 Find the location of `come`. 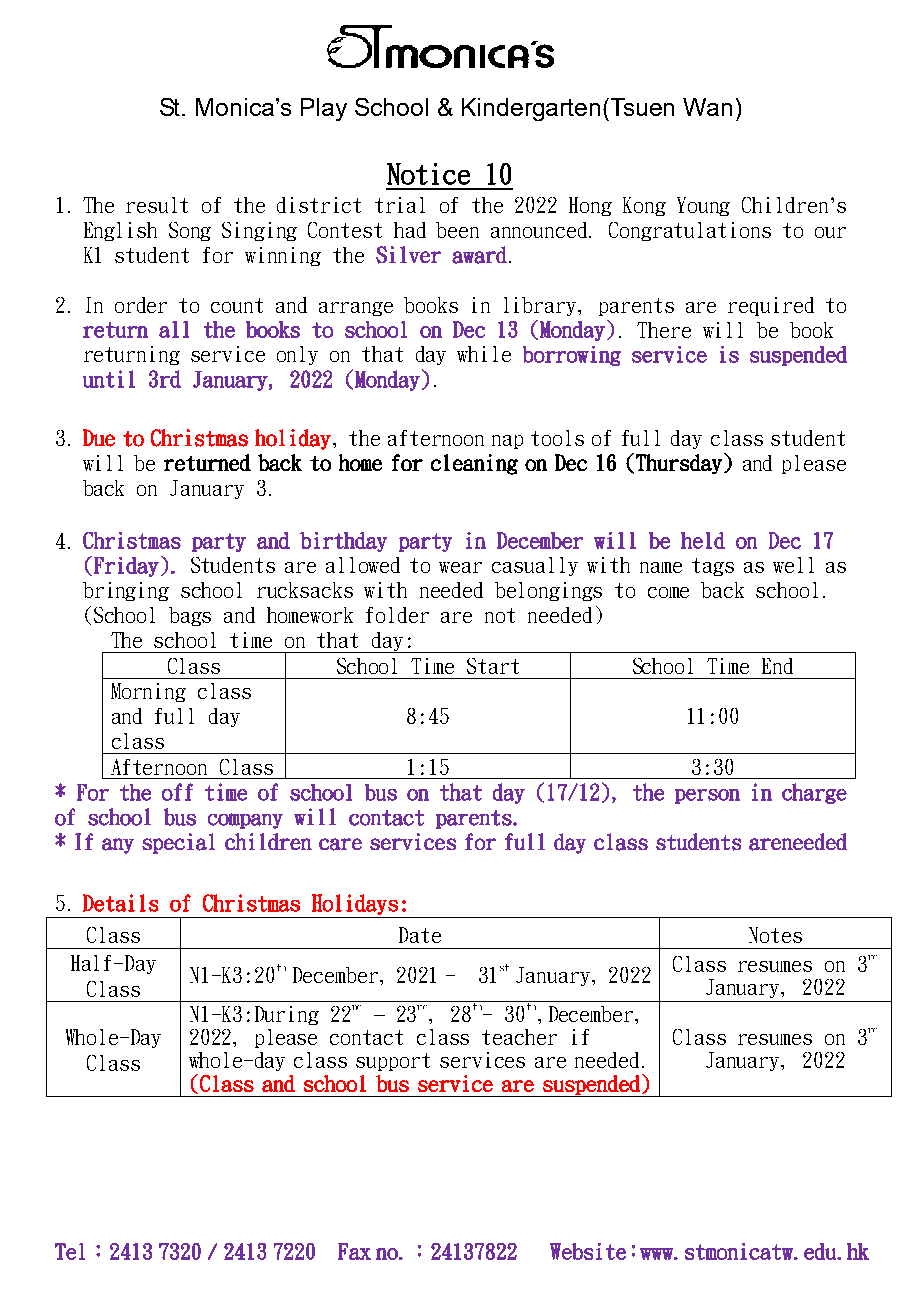

come is located at coordinates (668, 592).
